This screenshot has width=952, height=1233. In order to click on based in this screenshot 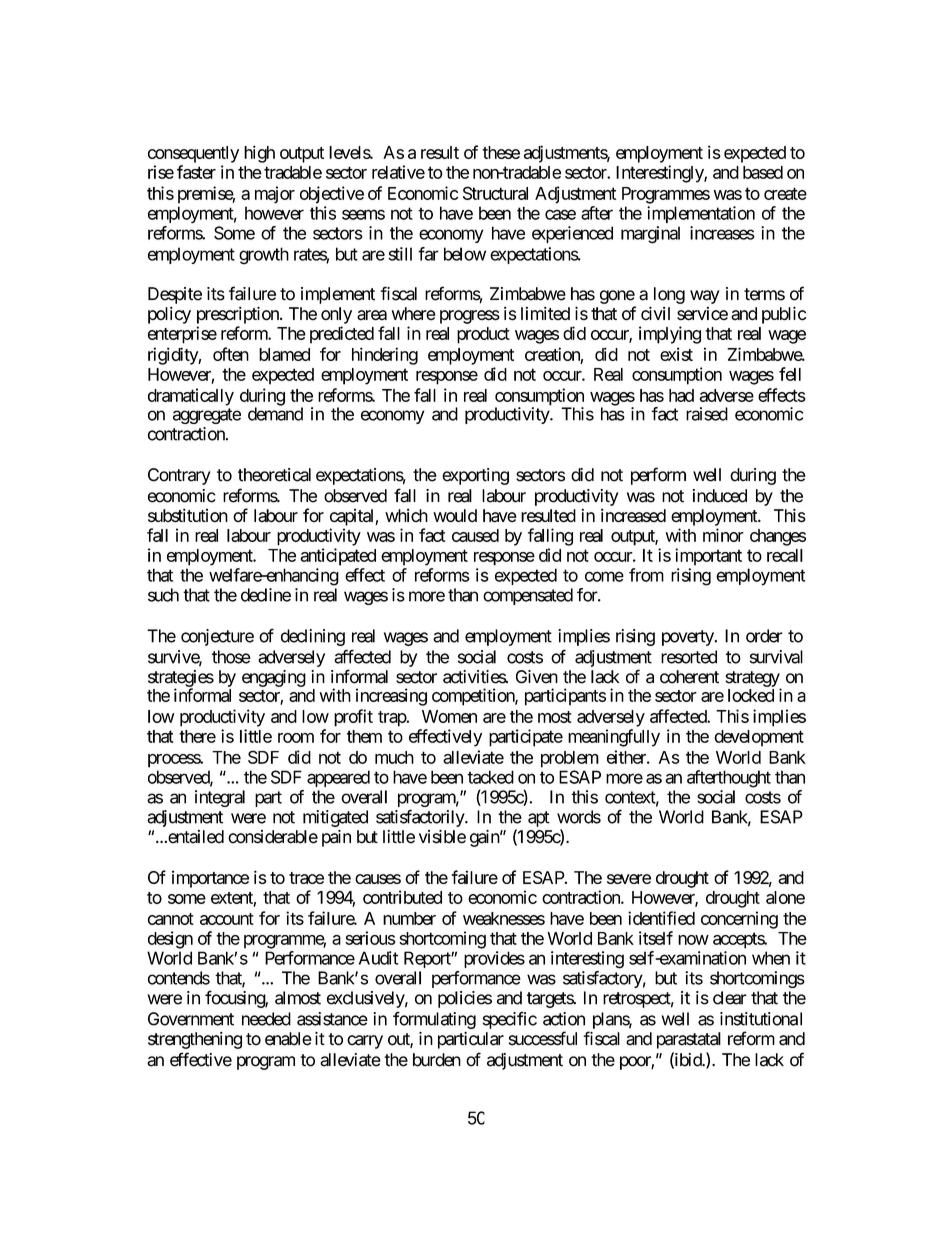, I will do `click(763, 172)`.
